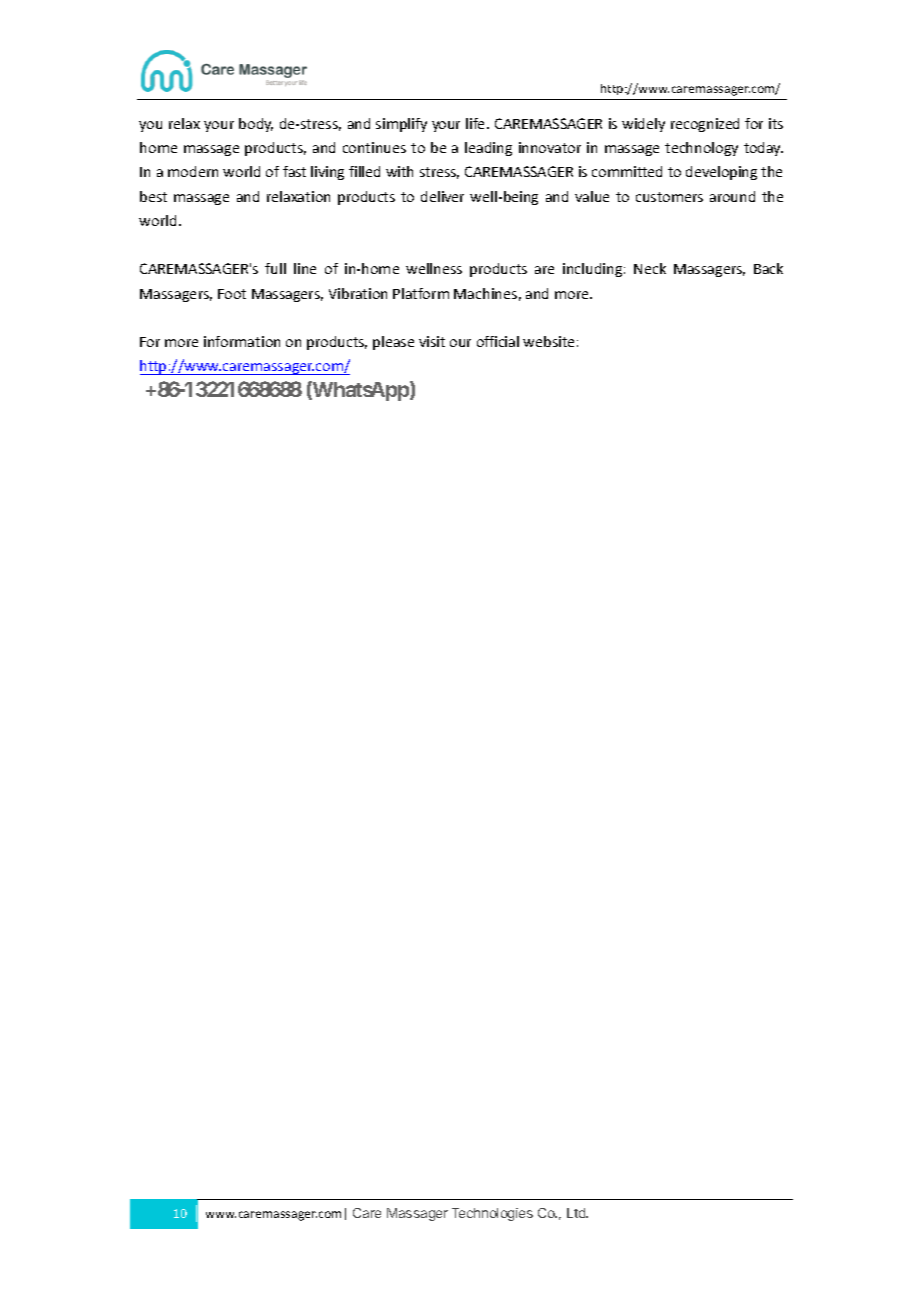 The height and width of the image is (1307, 924). Describe the element at coordinates (701, 149) in the image. I see `technology` at that location.
